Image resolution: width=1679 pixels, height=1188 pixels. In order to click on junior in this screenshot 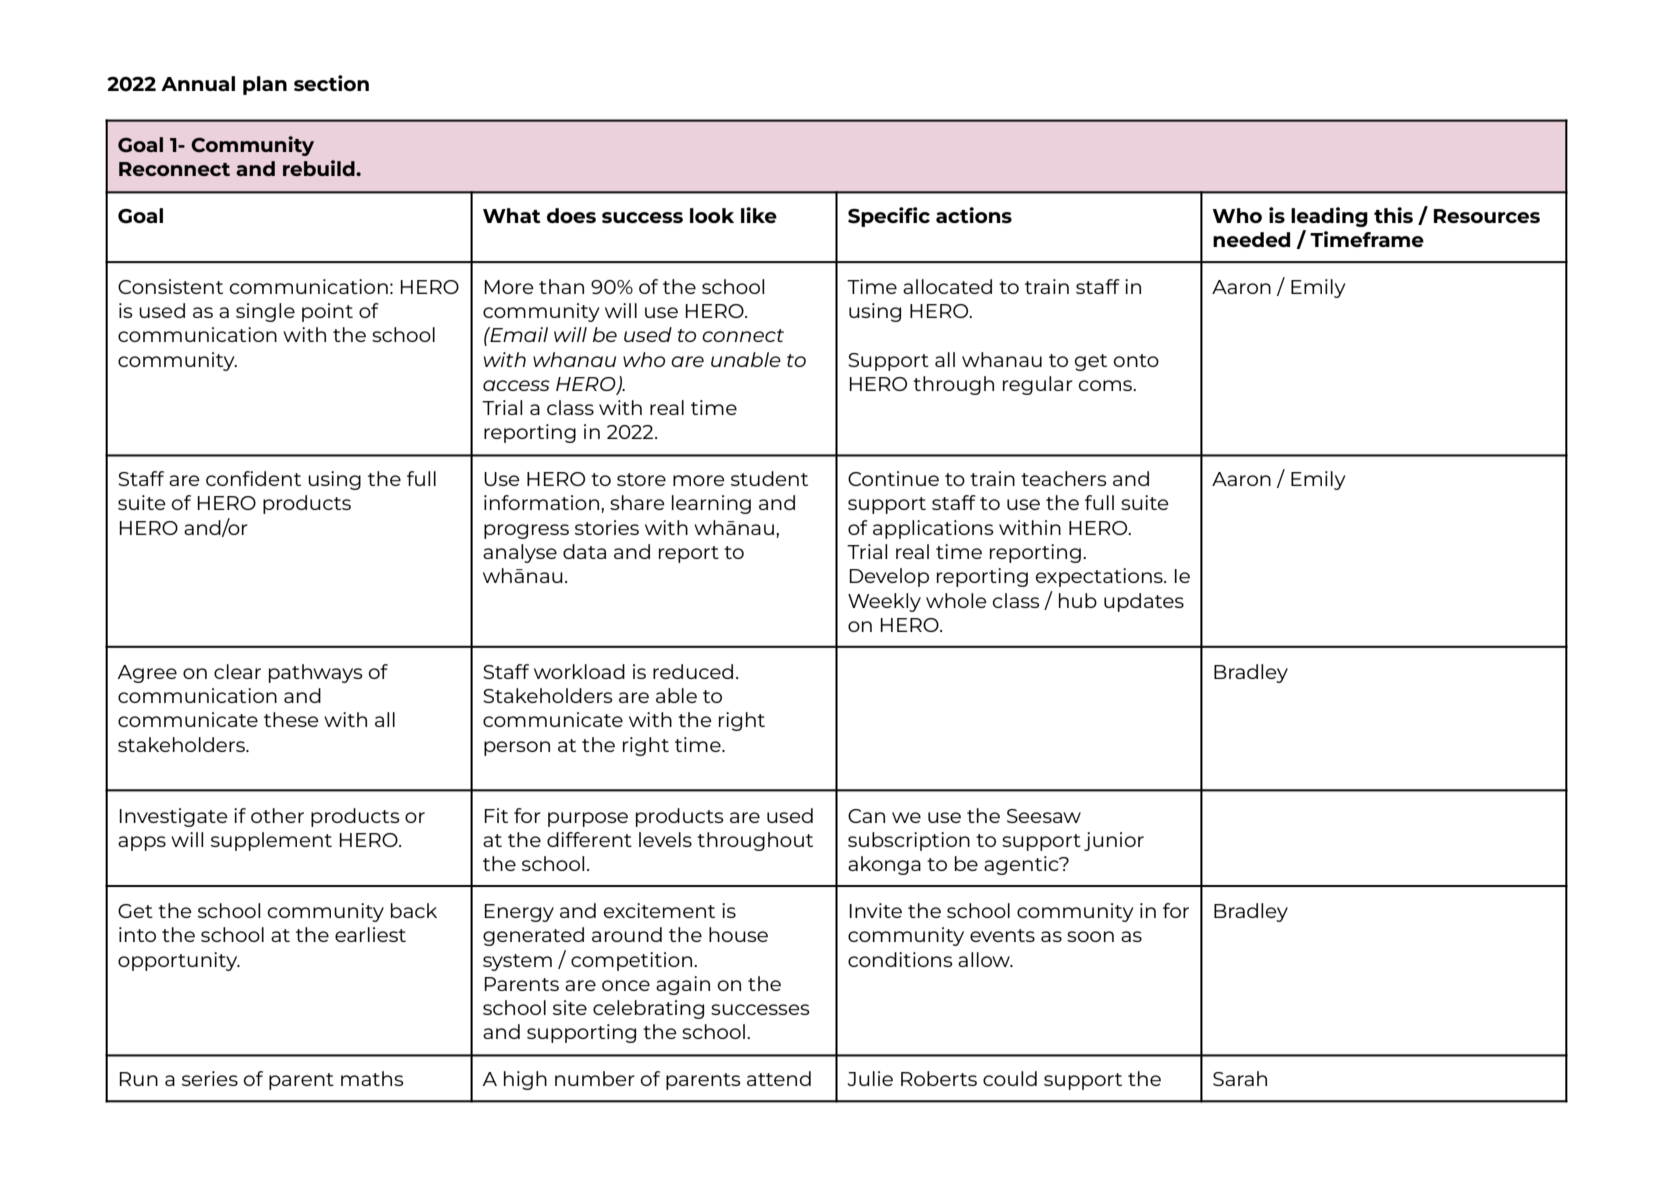, I will do `click(1114, 841)`.
